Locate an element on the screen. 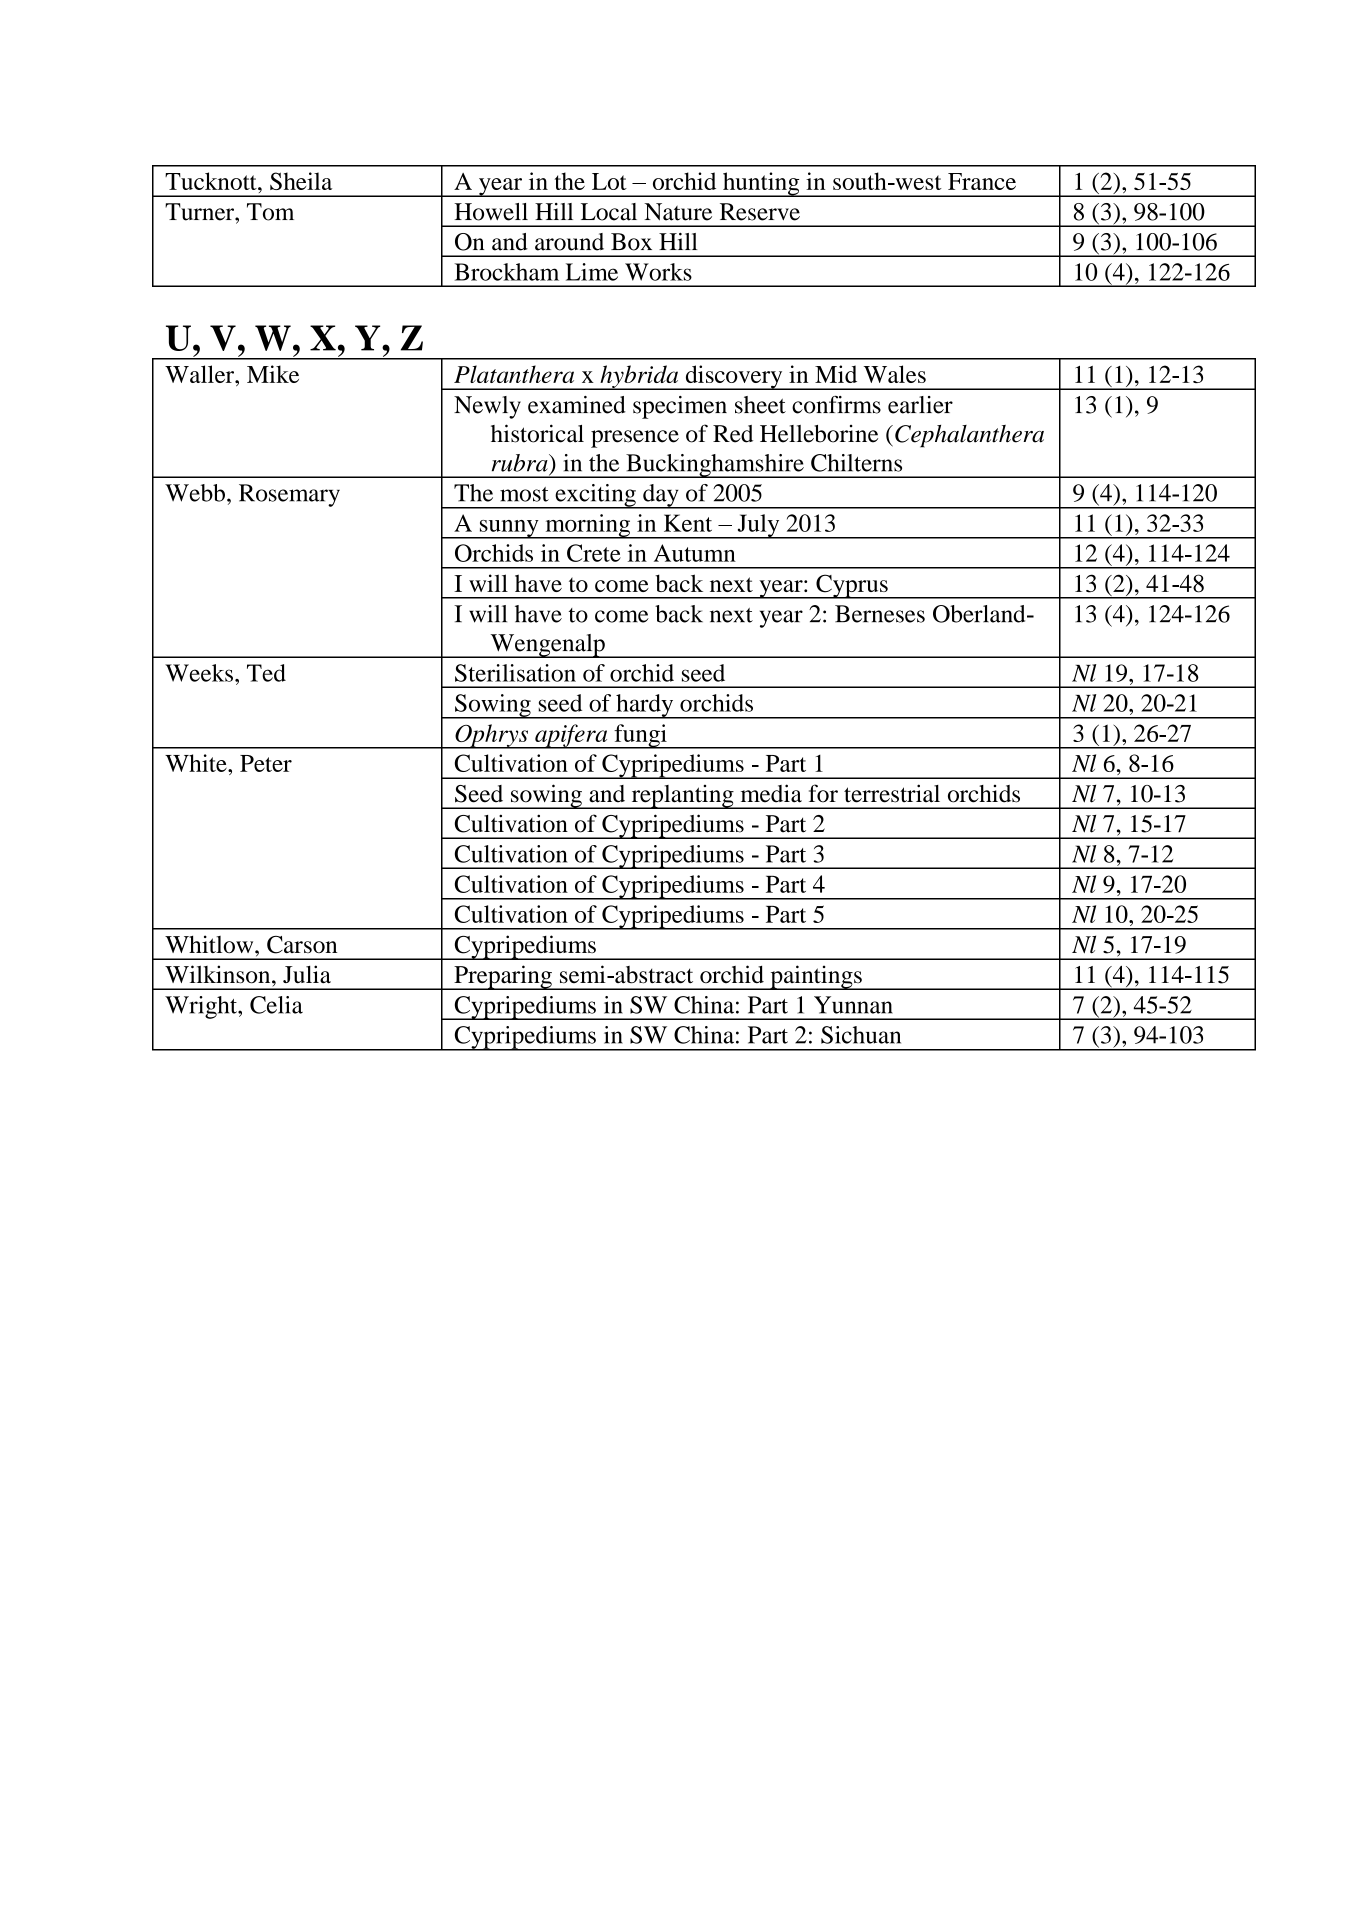 The image size is (1366, 1932). earlier is located at coordinates (920, 405).
